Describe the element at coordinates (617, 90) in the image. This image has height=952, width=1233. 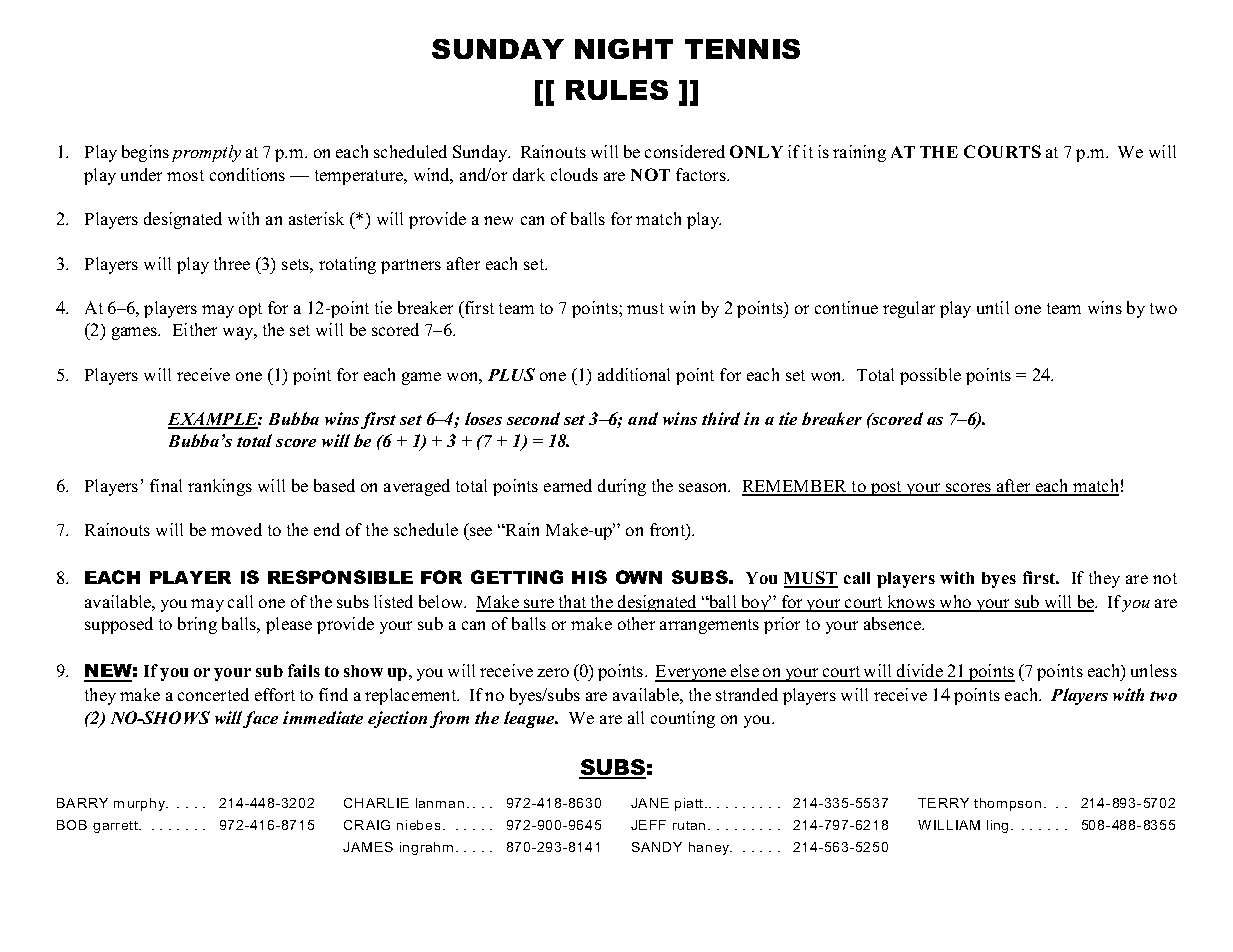
I see `RULES` at that location.
